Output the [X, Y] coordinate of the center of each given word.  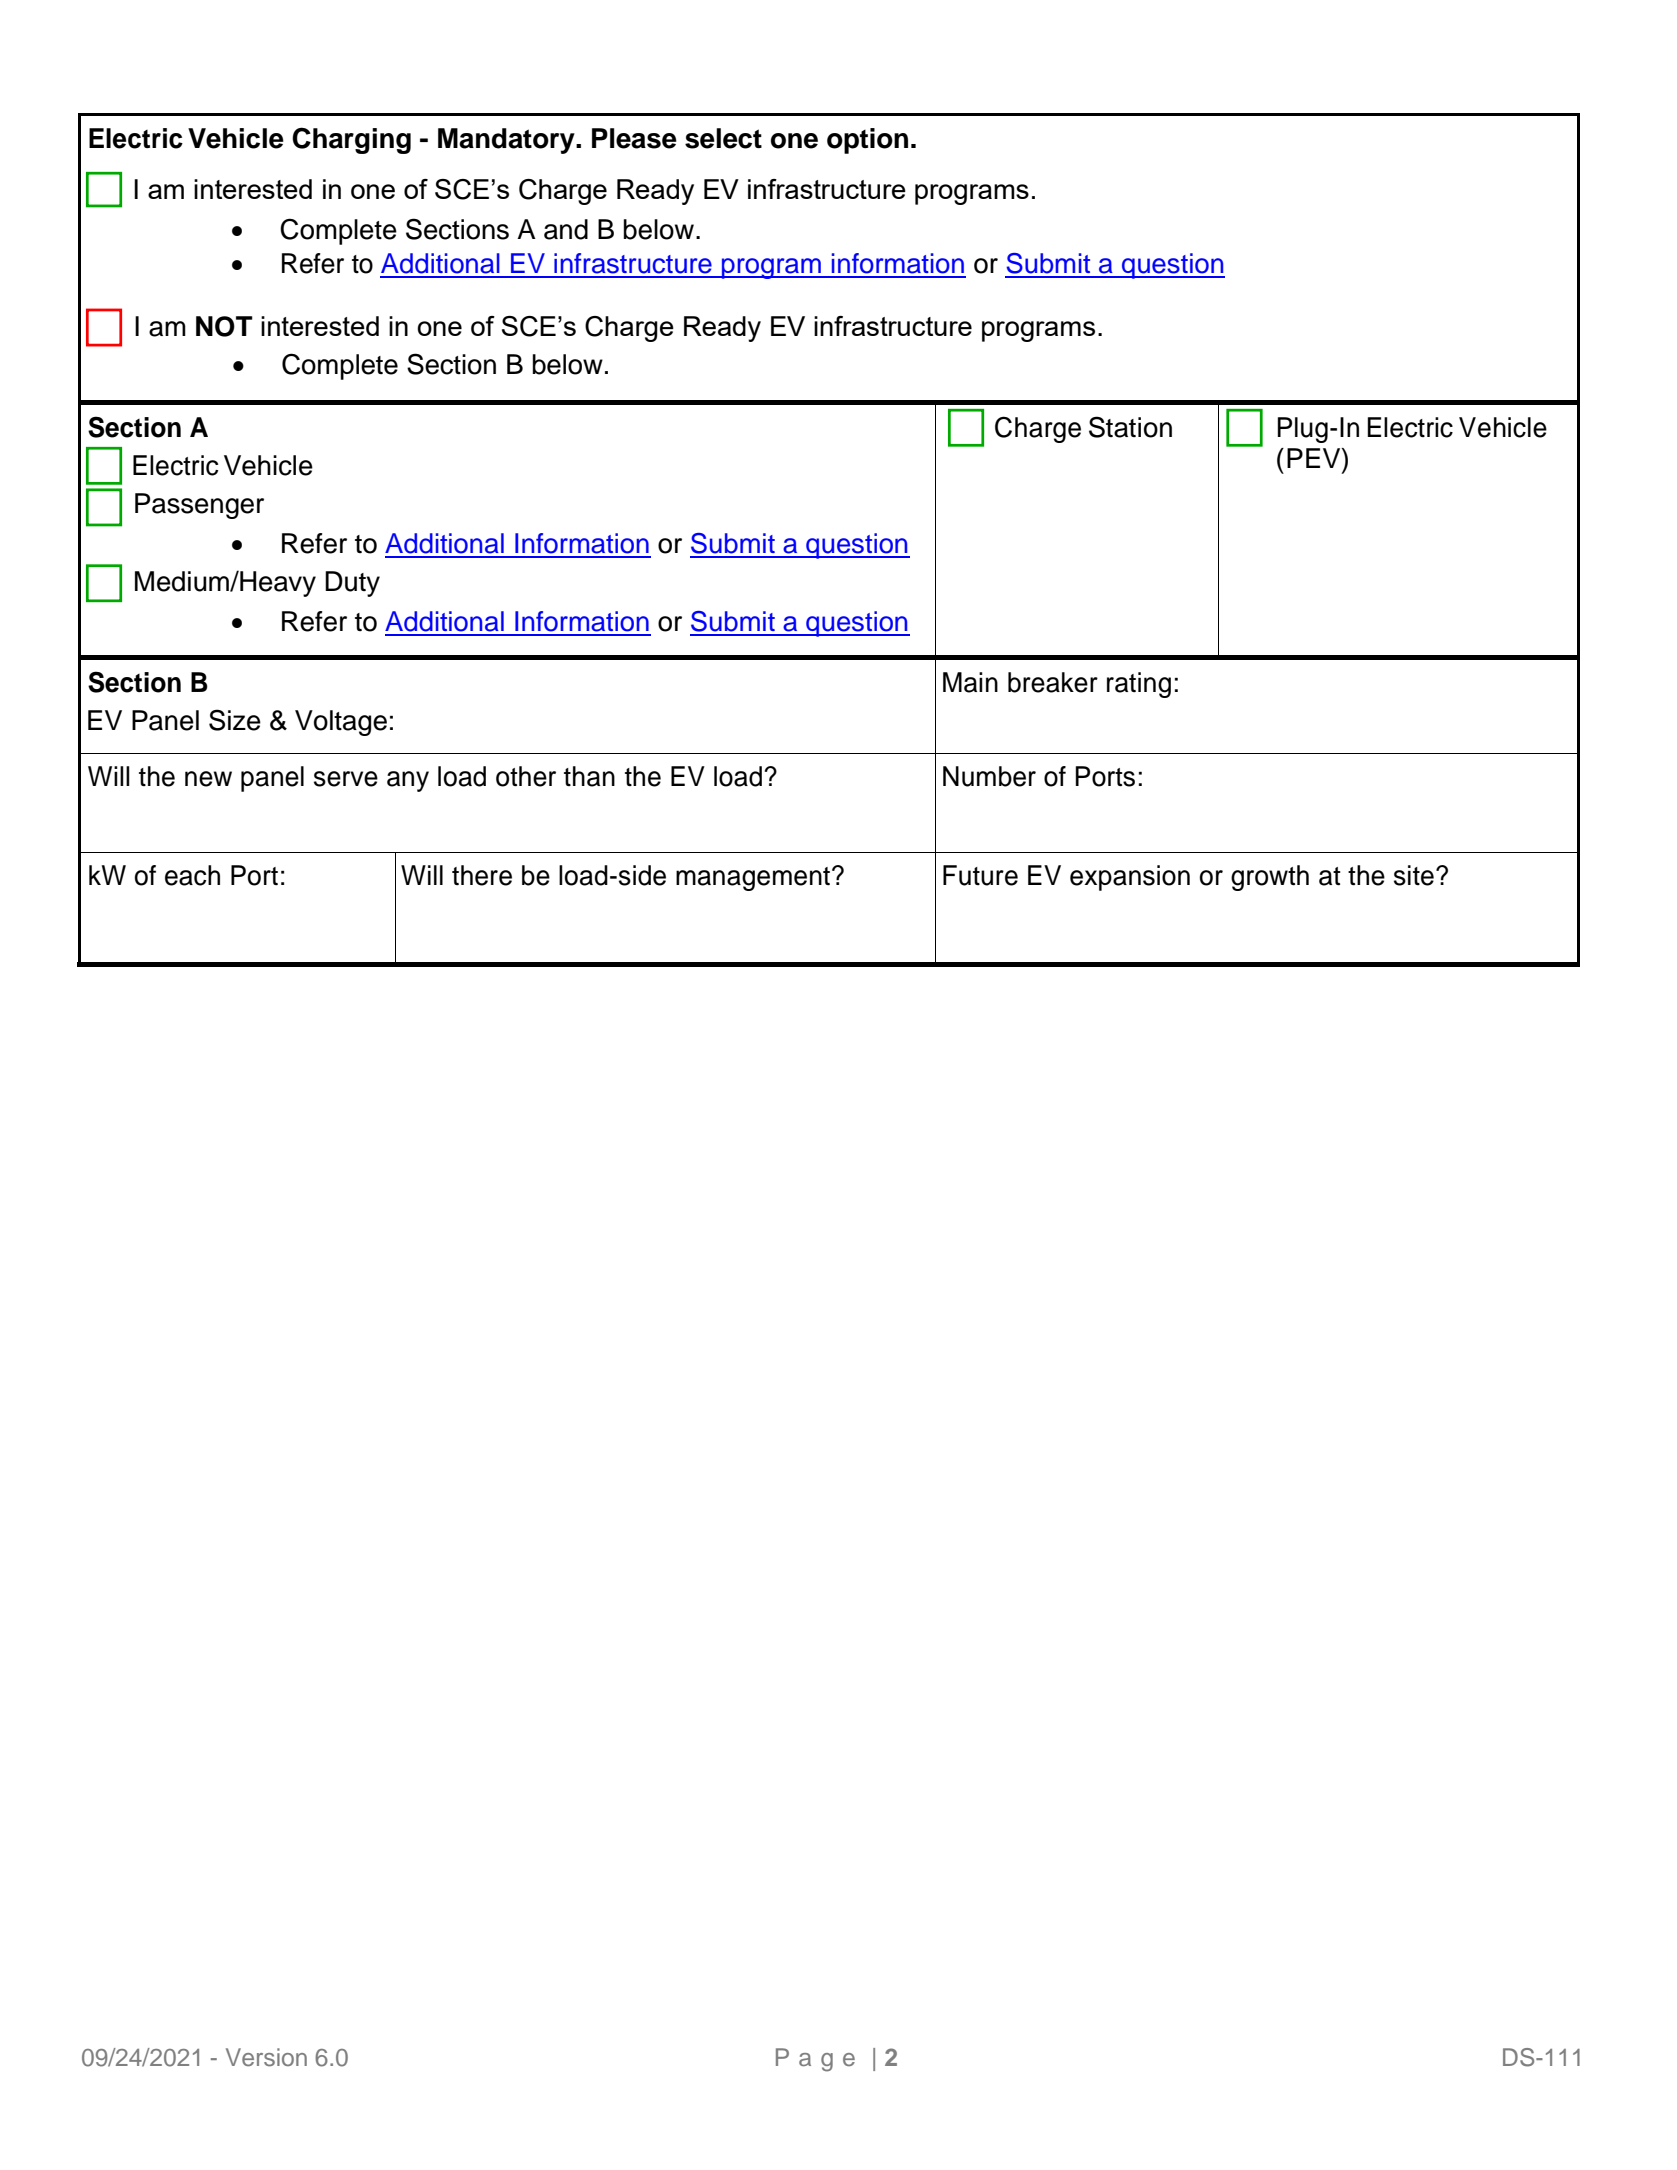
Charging [351, 140]
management [754, 879]
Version [266, 2057]
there [482, 875]
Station [1130, 427]
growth [1270, 878]
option [867, 141]
